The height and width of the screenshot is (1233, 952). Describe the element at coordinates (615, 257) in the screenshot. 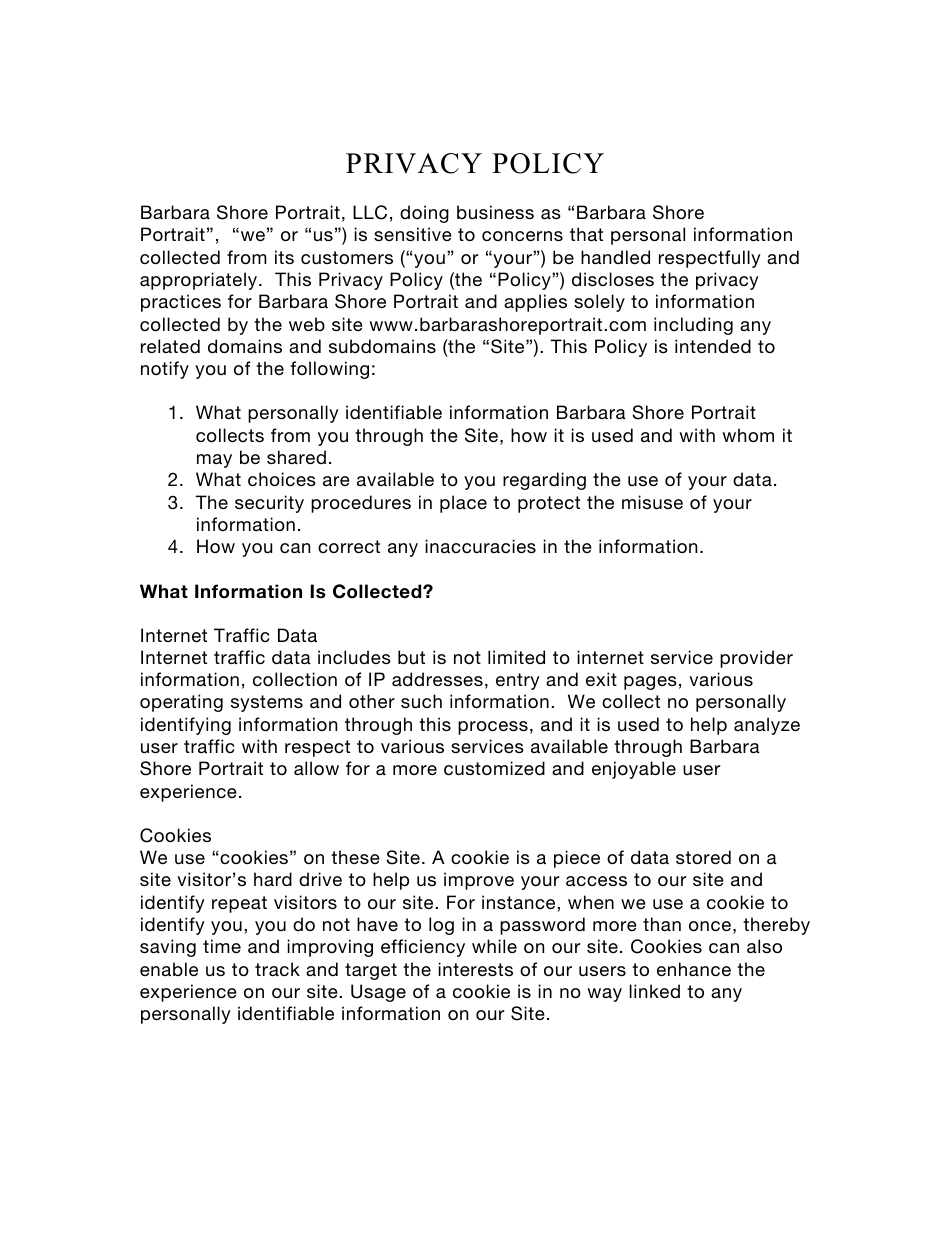

I see `handled` at that location.
